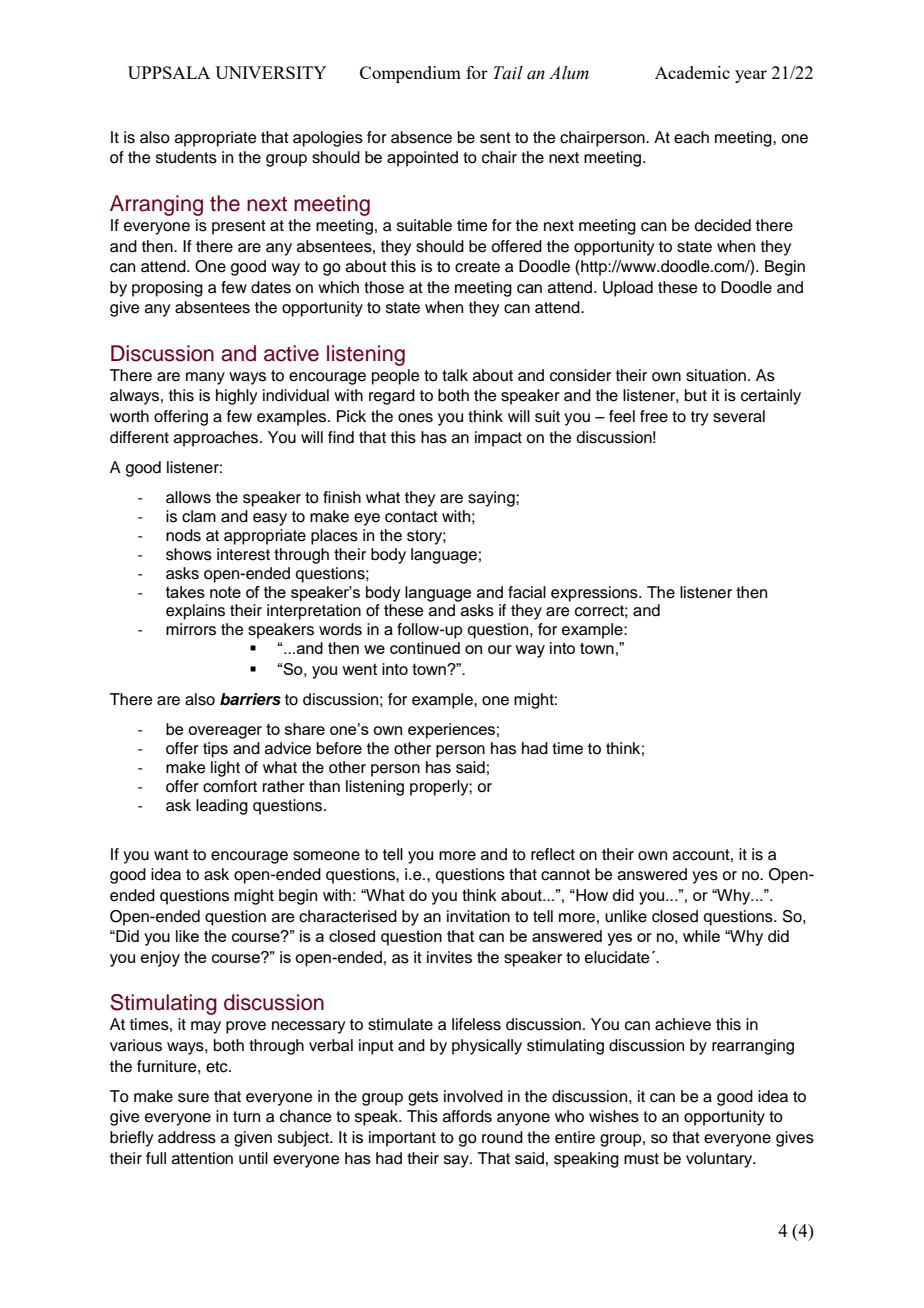  What do you see at coordinates (467, 1116) in the screenshot?
I see `affords` at bounding box center [467, 1116].
